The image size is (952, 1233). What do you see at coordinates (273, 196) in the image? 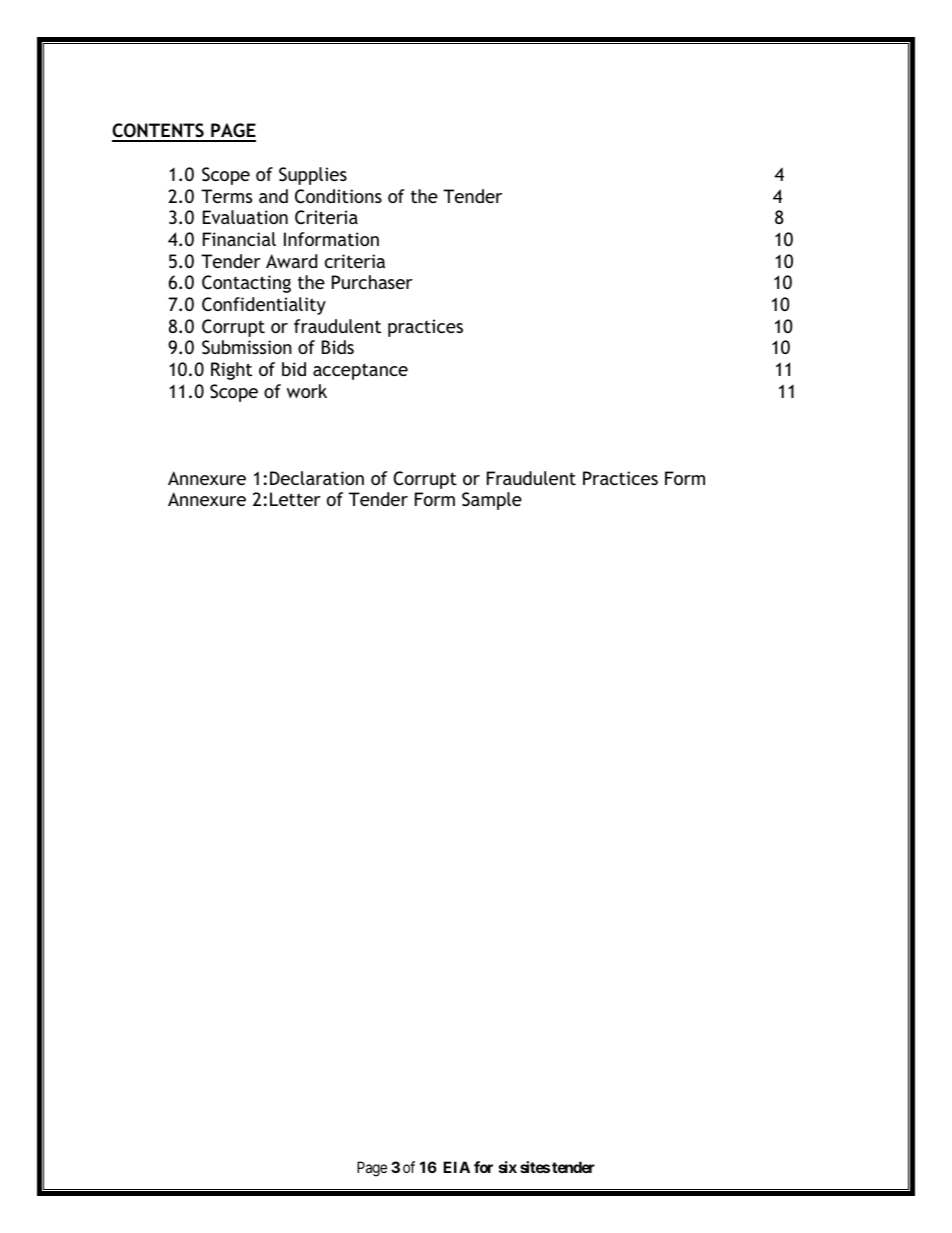
I see `and` at bounding box center [273, 196].
